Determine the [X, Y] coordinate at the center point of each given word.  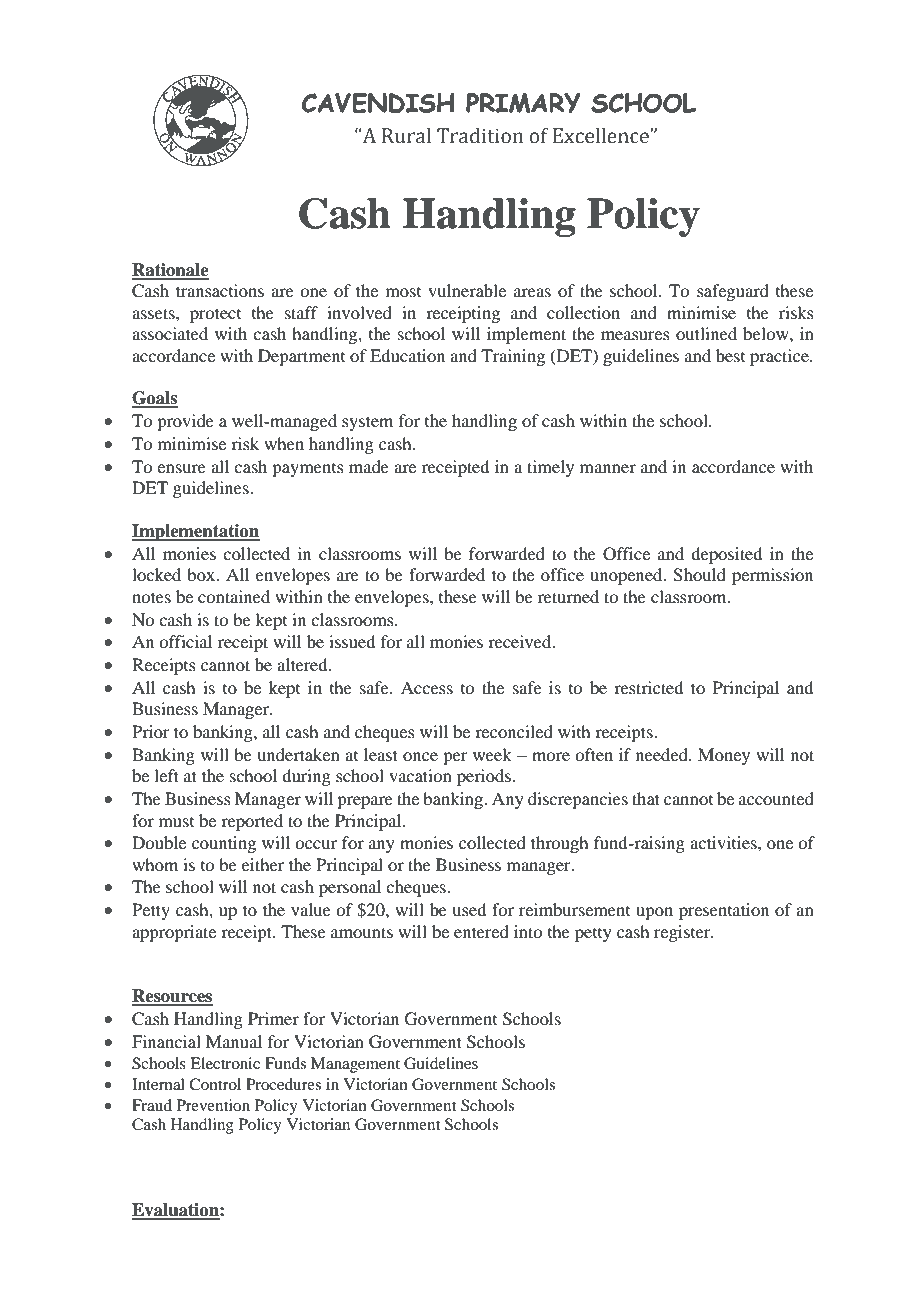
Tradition [480, 135]
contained [234, 596]
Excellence [602, 135]
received [521, 641]
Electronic [225, 1063]
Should [699, 575]
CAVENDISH [378, 103]
